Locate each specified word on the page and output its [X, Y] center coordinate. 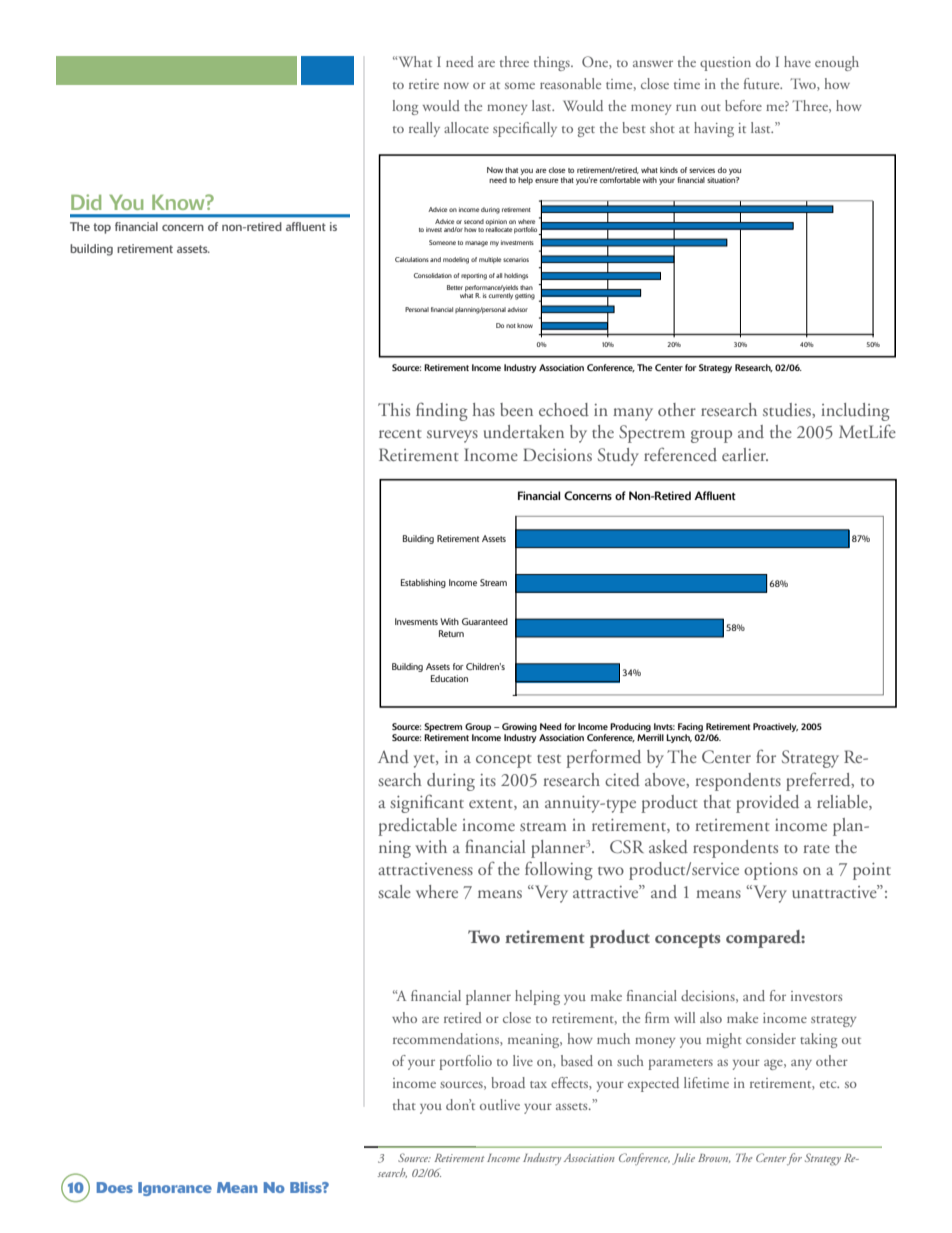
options [771, 871]
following [559, 870]
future [763, 83]
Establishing [423, 583]
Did [86, 202]
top [102, 228]
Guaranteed [485, 621]
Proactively [775, 727]
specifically [525, 129]
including [855, 412]
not [511, 326]
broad [508, 1082]
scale [394, 891]
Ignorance [175, 1189]
